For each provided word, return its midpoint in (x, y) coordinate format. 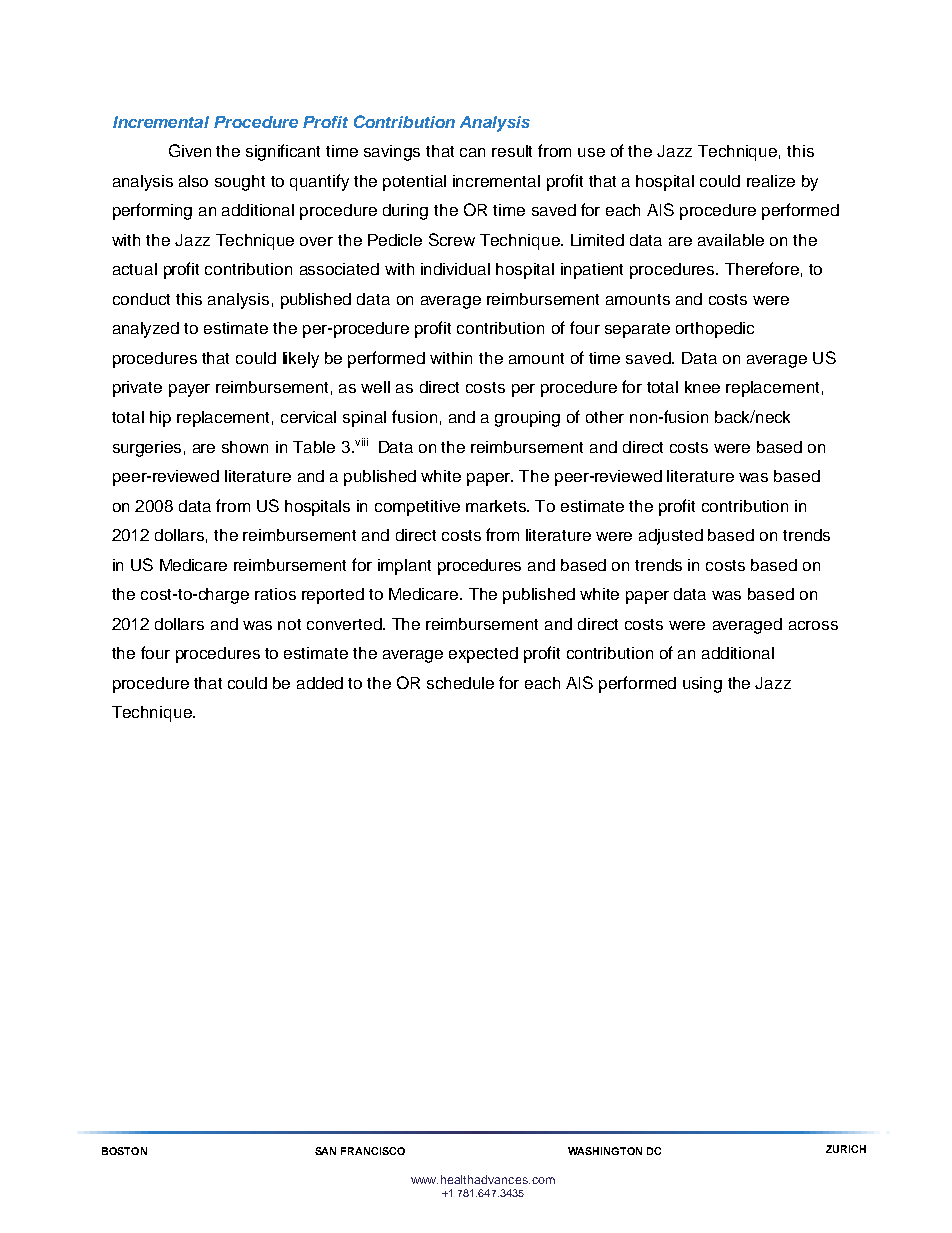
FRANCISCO (373, 1151)
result (512, 151)
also (193, 181)
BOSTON (124, 1151)
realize (771, 181)
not (289, 624)
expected (483, 655)
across (813, 625)
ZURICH (846, 1149)
